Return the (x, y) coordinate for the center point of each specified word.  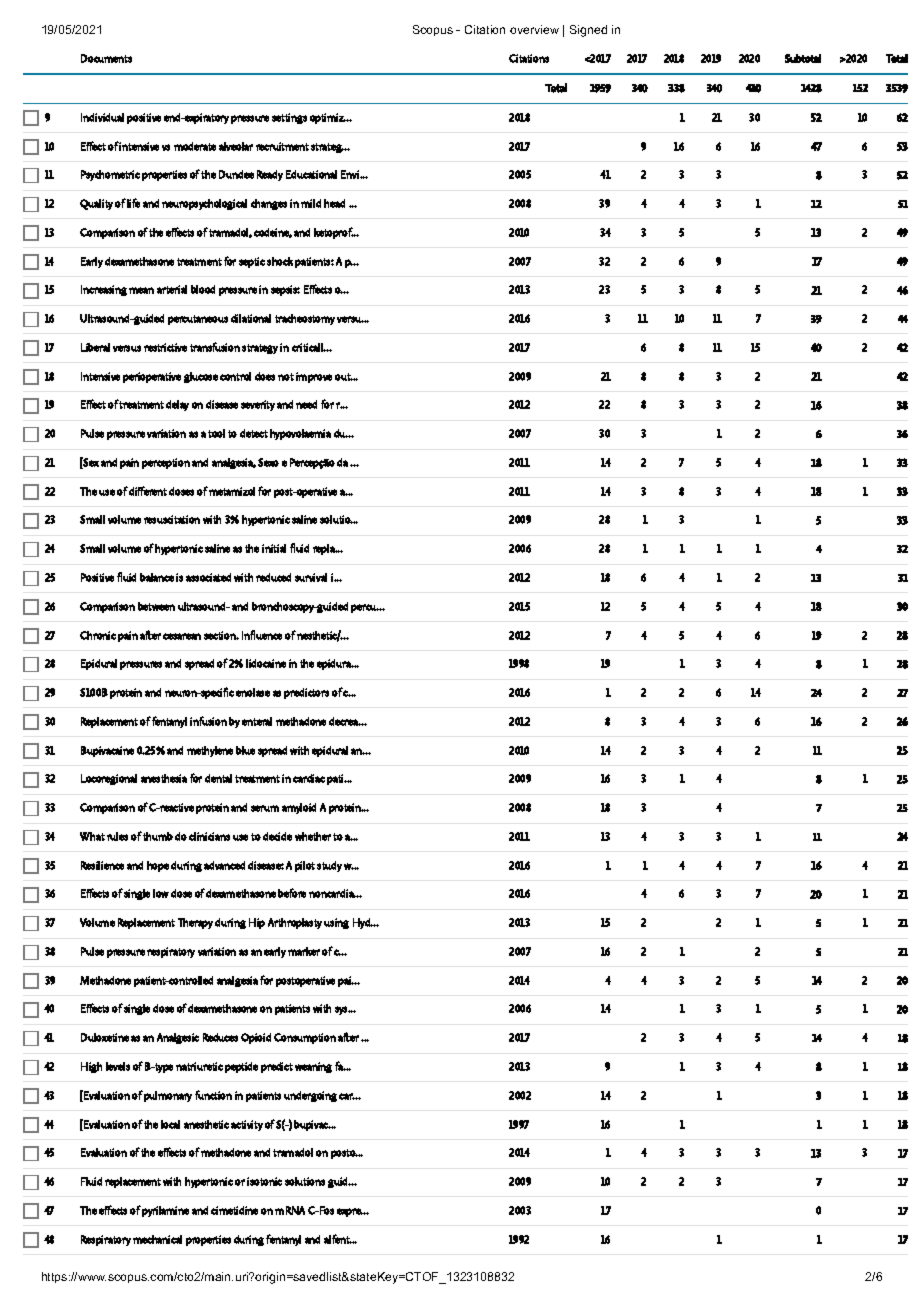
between (156, 606)
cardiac (309, 778)
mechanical (157, 1239)
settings (289, 118)
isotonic (264, 1181)
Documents (106, 58)
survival (311, 577)
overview (534, 29)
